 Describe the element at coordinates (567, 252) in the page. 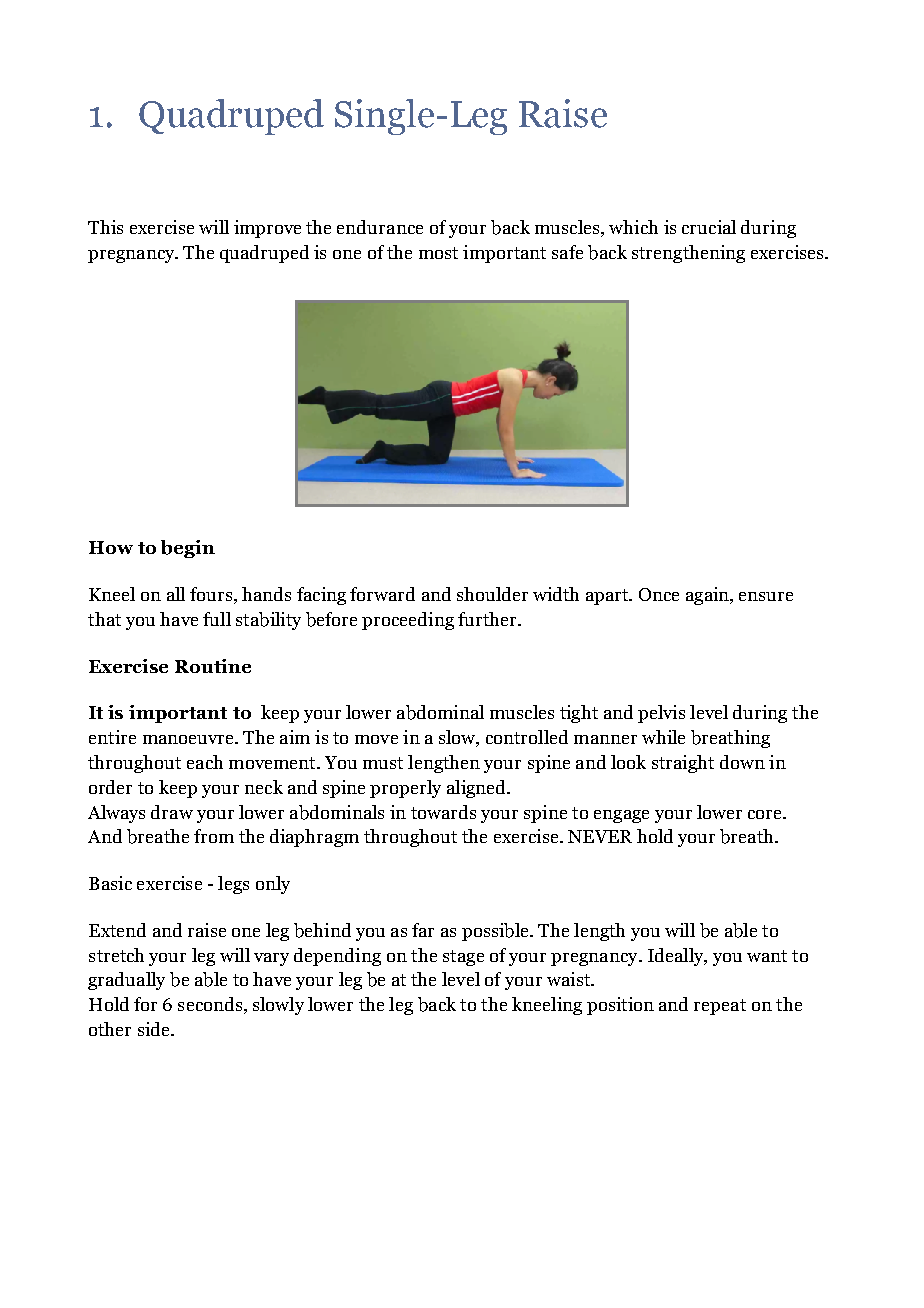

I see `safe` at that location.
